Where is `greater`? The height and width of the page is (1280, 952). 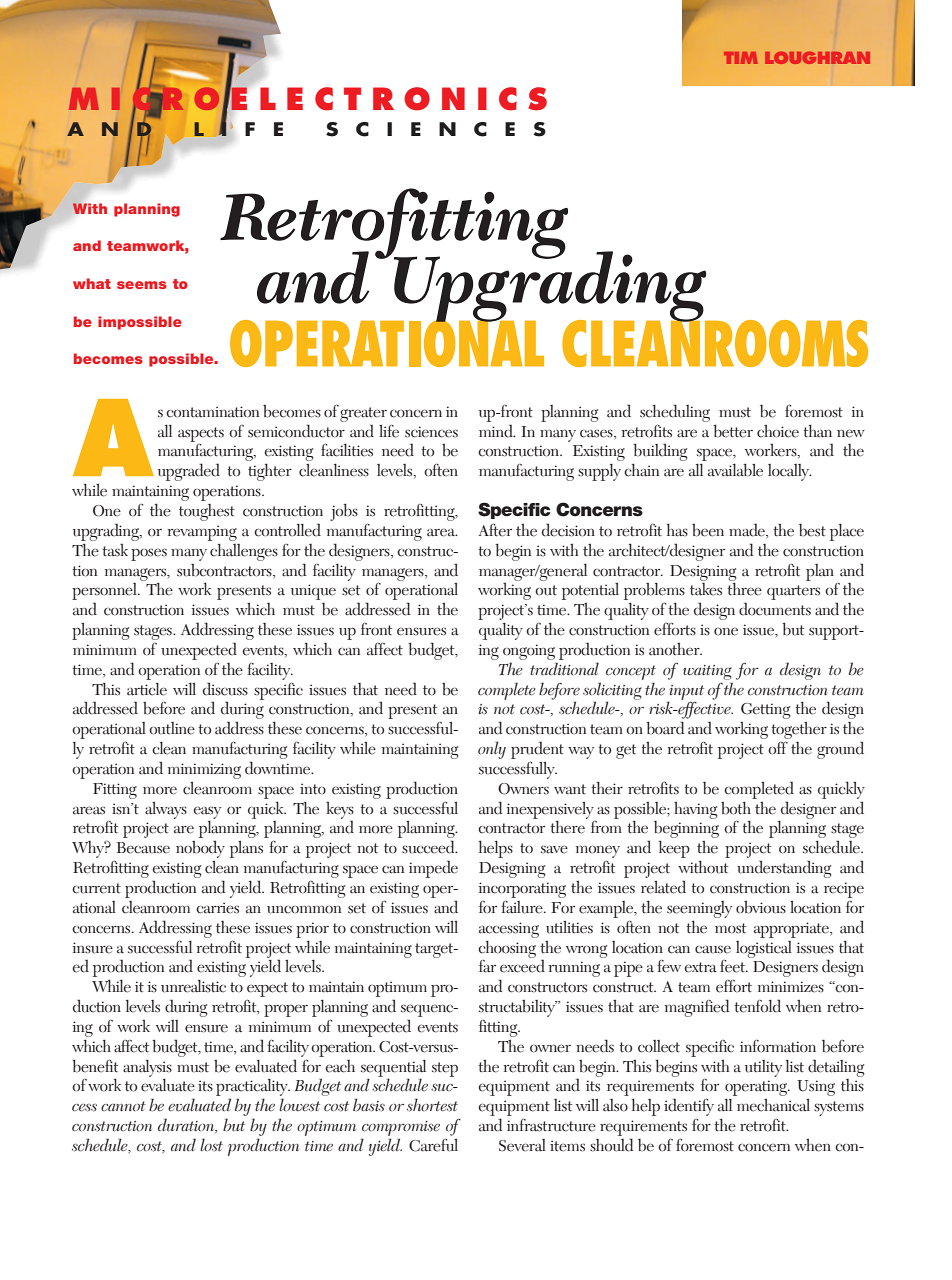 greater is located at coordinates (363, 414).
